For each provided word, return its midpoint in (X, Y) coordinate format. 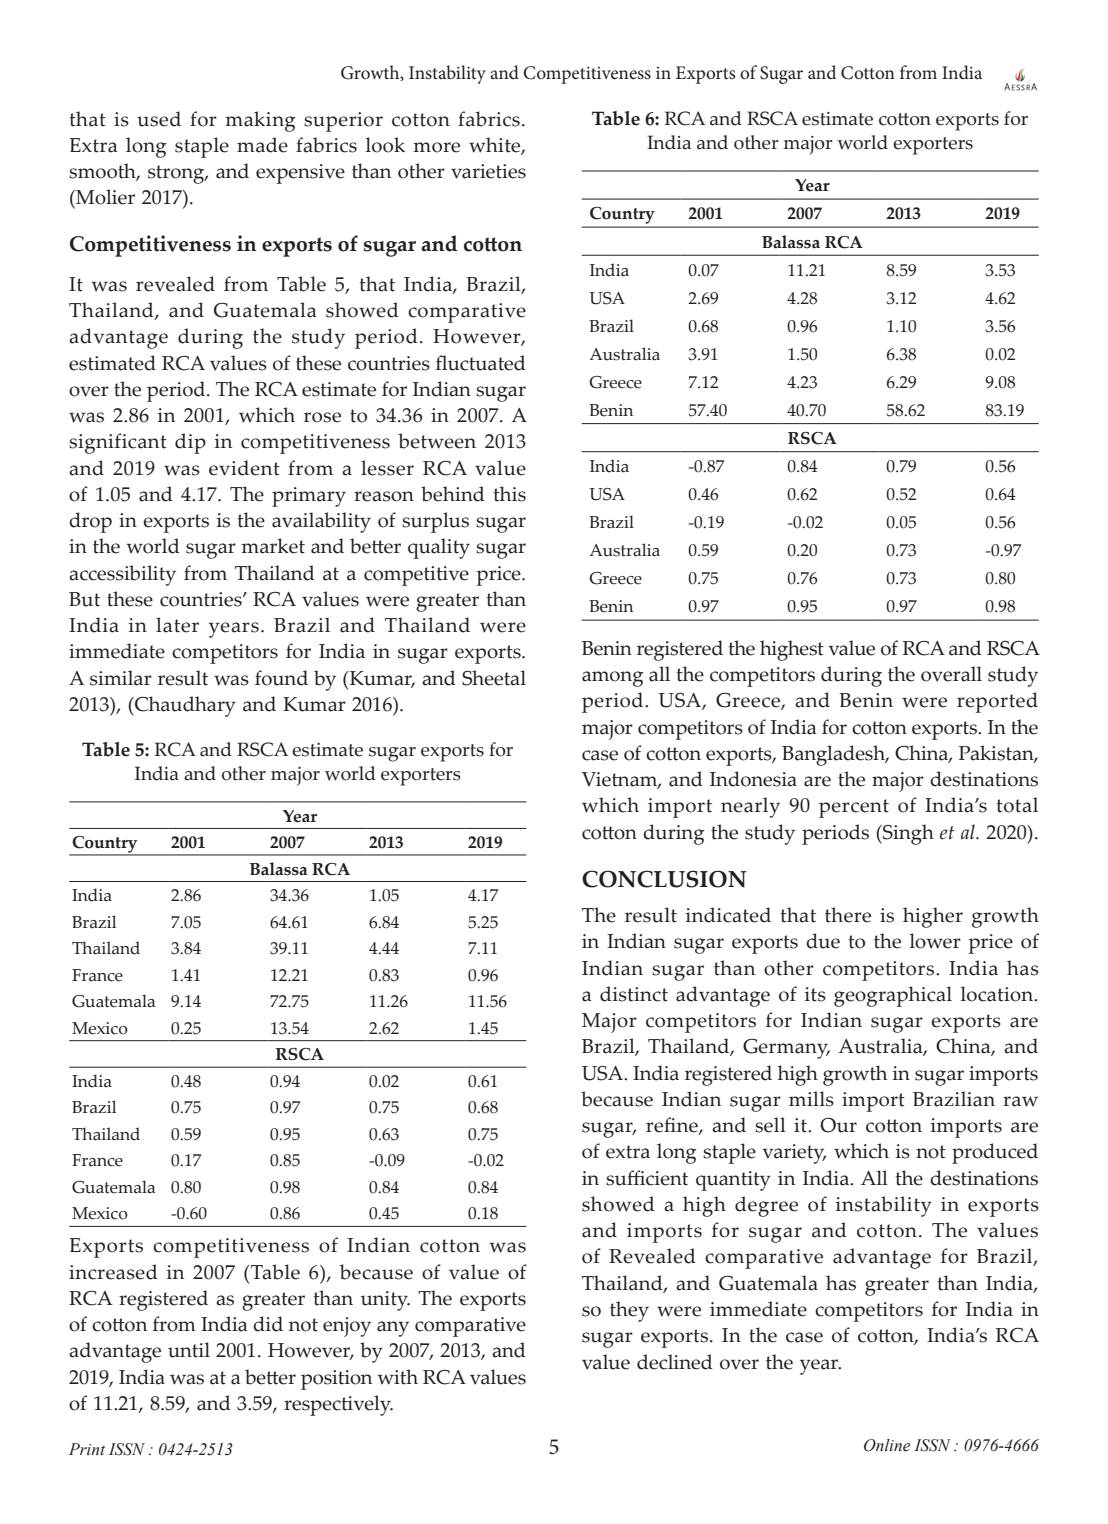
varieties (488, 171)
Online (887, 1445)
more (436, 147)
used (159, 119)
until (189, 1350)
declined (675, 1362)
